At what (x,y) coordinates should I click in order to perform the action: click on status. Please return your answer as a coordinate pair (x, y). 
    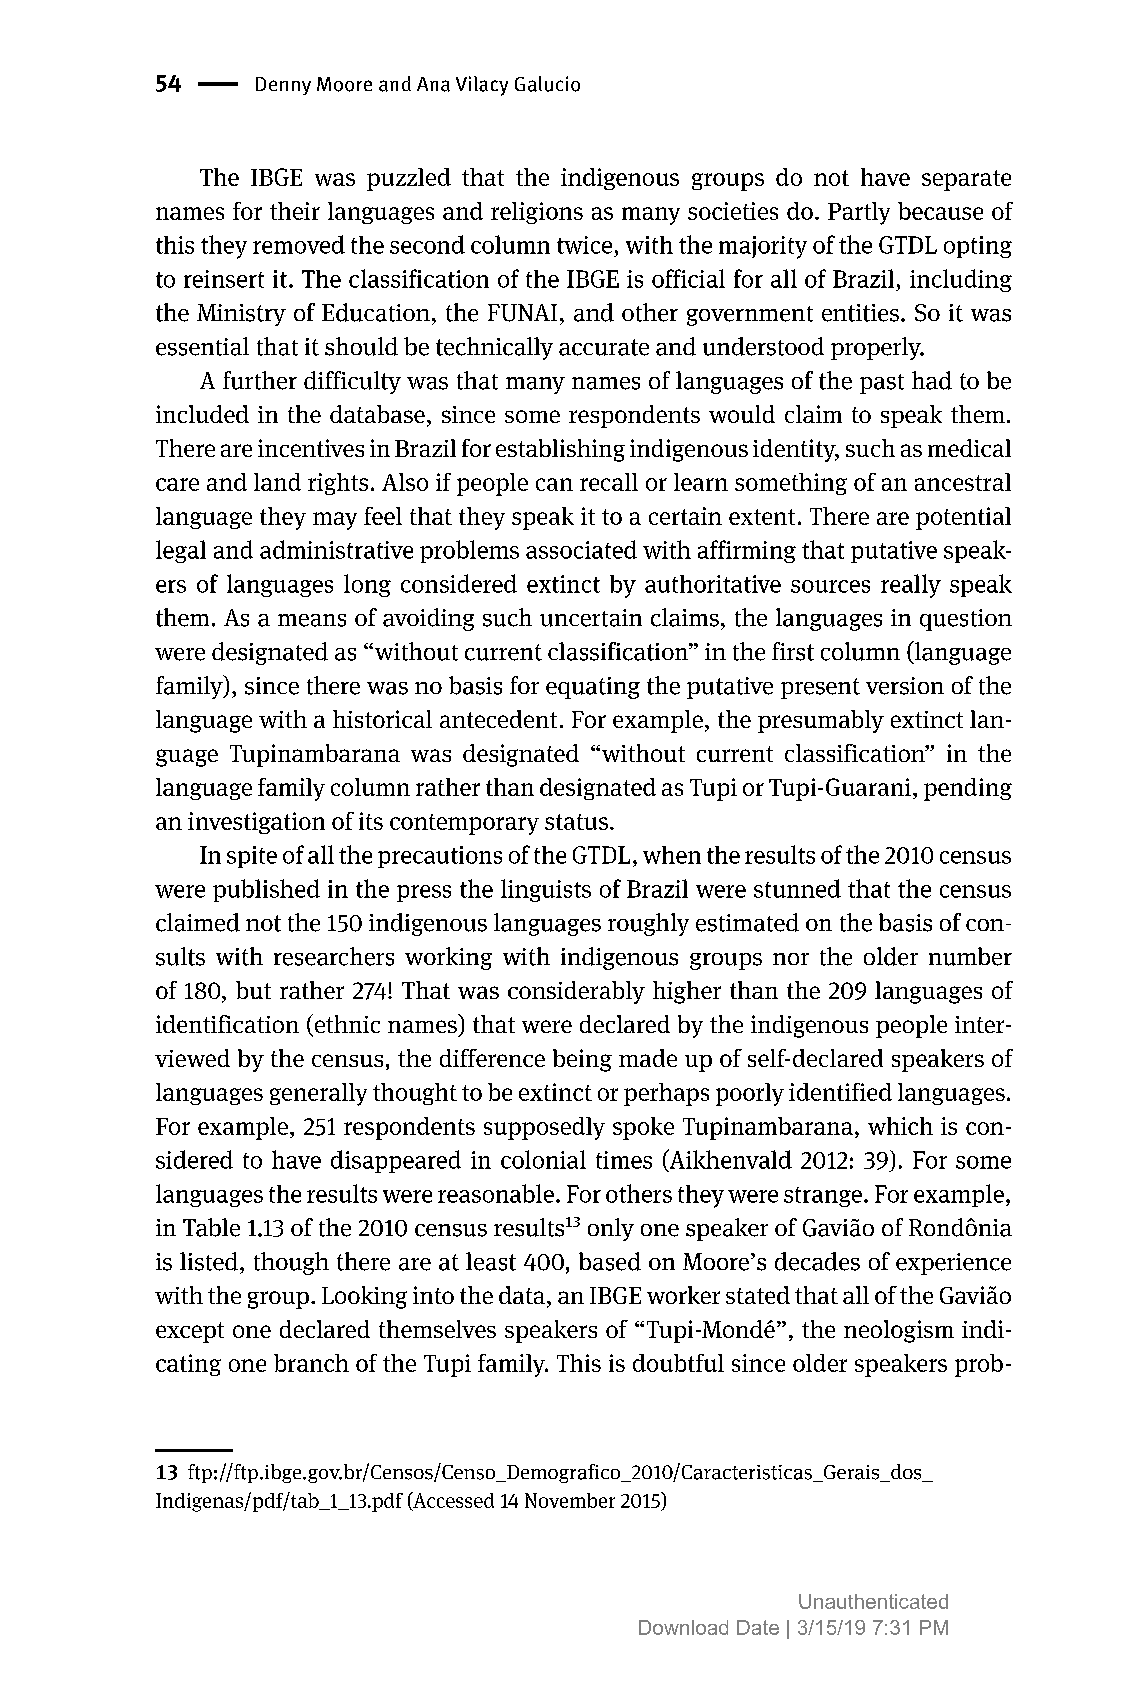
    Looking at the image, I should click on (576, 822).
